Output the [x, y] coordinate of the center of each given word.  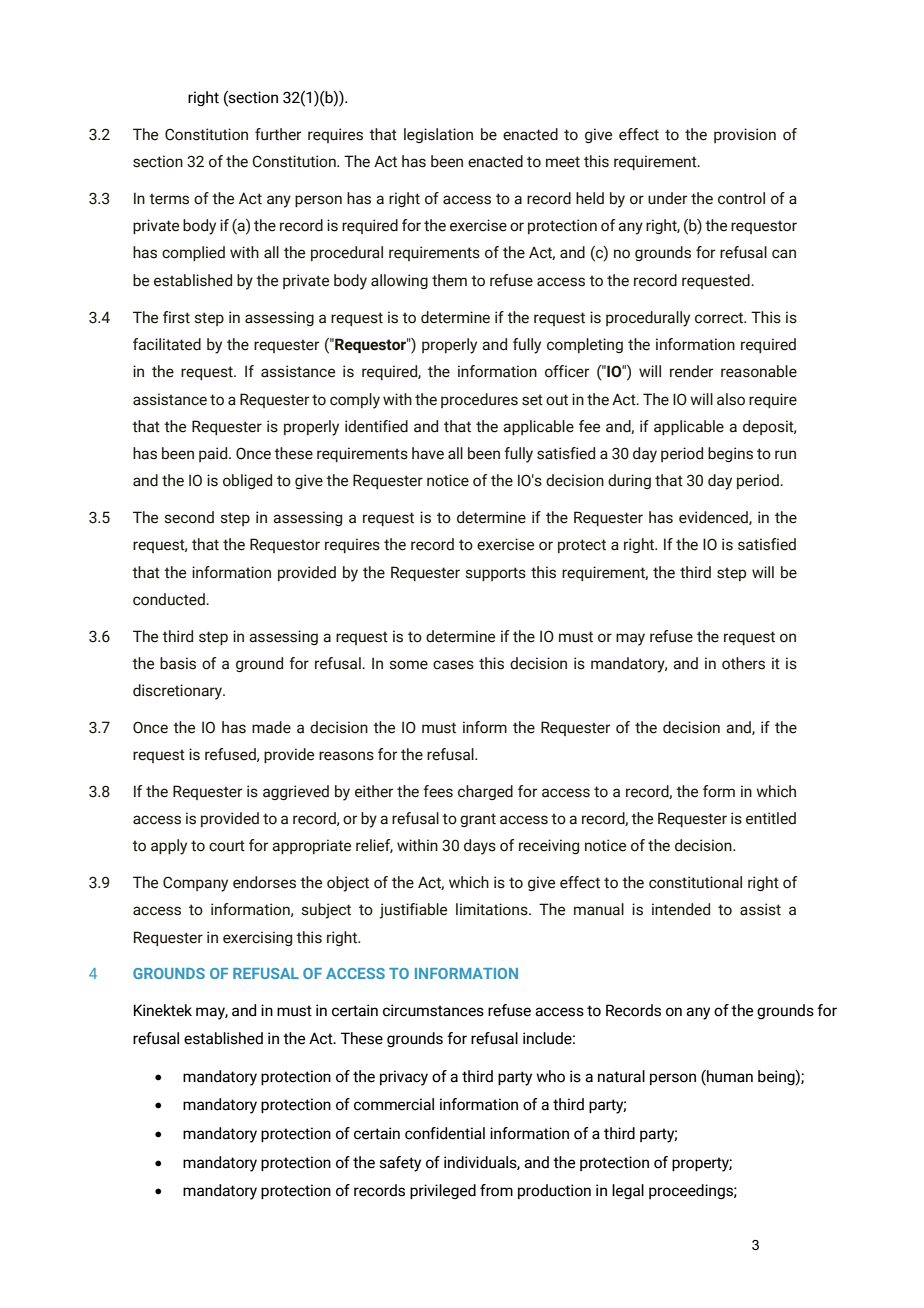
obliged [247, 481]
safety [400, 1164]
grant [478, 820]
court [227, 846]
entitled [771, 818]
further [278, 134]
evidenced [714, 518]
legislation [438, 135]
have [428, 453]
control [741, 198]
